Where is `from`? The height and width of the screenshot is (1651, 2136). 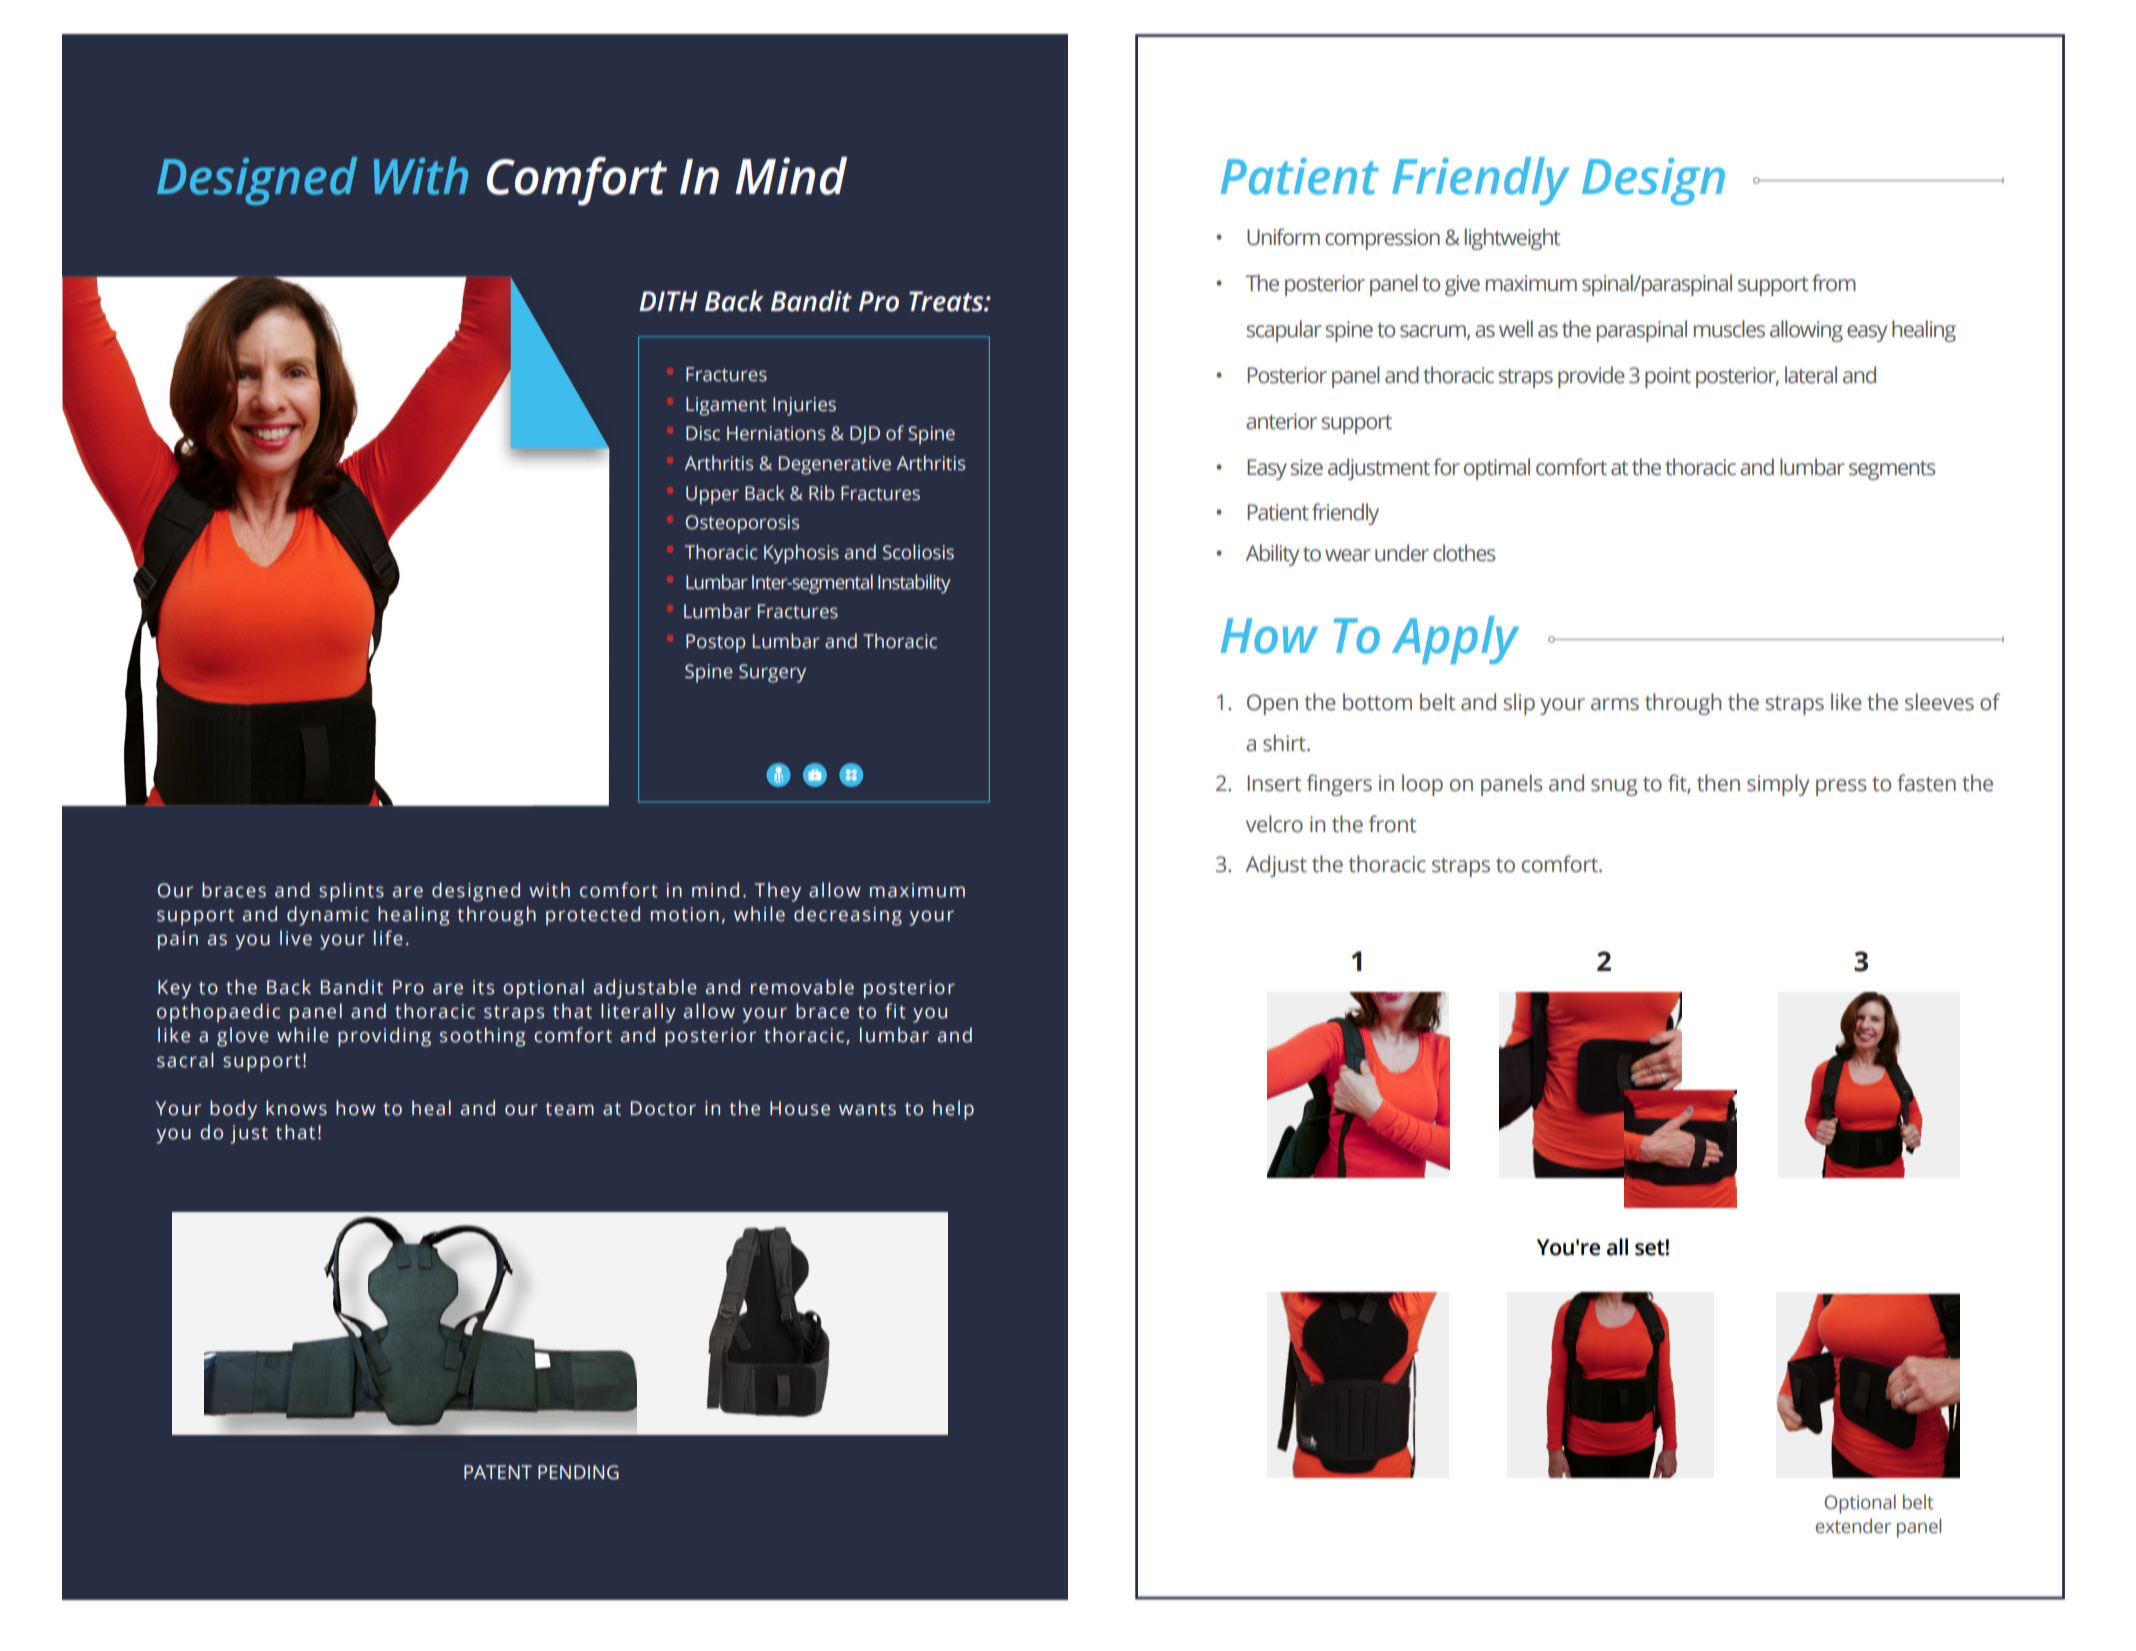 from is located at coordinates (1834, 283).
